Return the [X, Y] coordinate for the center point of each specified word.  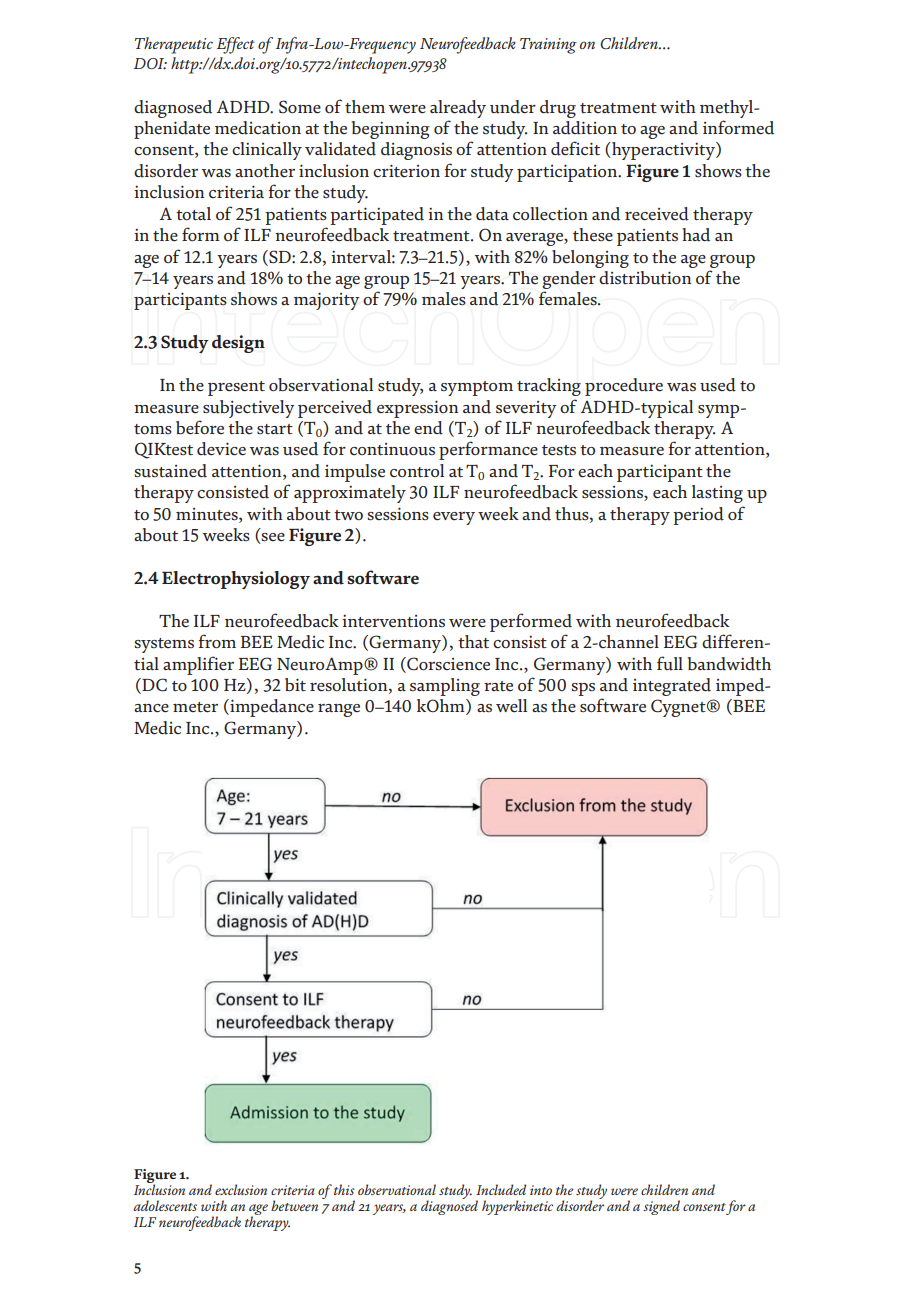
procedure [624, 387]
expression [417, 409]
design [238, 344]
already [458, 109]
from [217, 641]
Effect [236, 45]
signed [661, 1207]
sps [583, 689]
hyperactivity [663, 151]
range [339, 710]
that [473, 642]
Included [501, 1189]
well [511, 706]
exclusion [241, 1189]
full [670, 663]
